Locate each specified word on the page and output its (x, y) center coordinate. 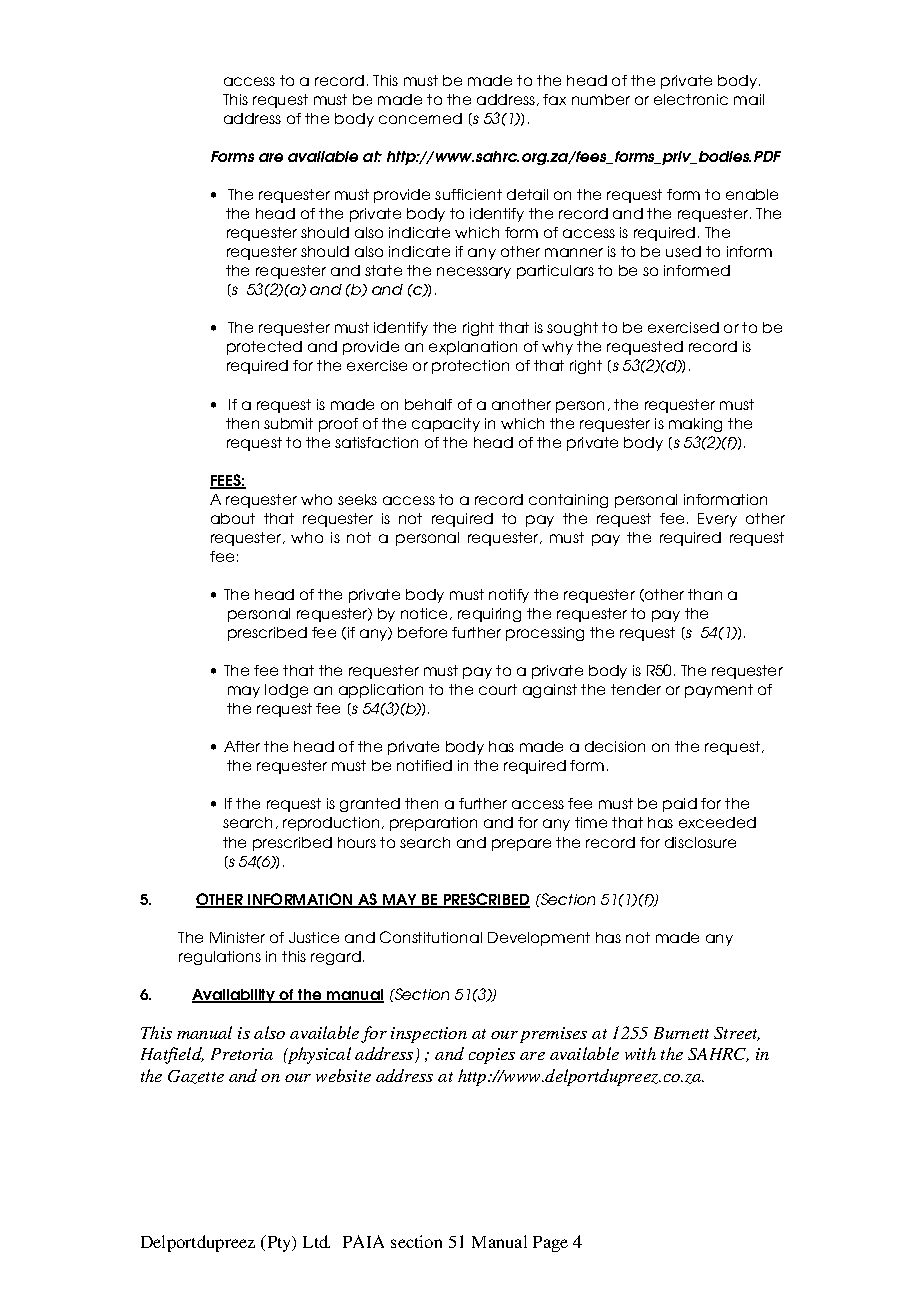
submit (288, 423)
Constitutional (431, 937)
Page (550, 1244)
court (498, 689)
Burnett (681, 1033)
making (695, 425)
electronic (691, 99)
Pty (279, 1243)
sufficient (468, 194)
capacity (446, 425)
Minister (237, 937)
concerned (420, 118)
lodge (286, 691)
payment (719, 691)
